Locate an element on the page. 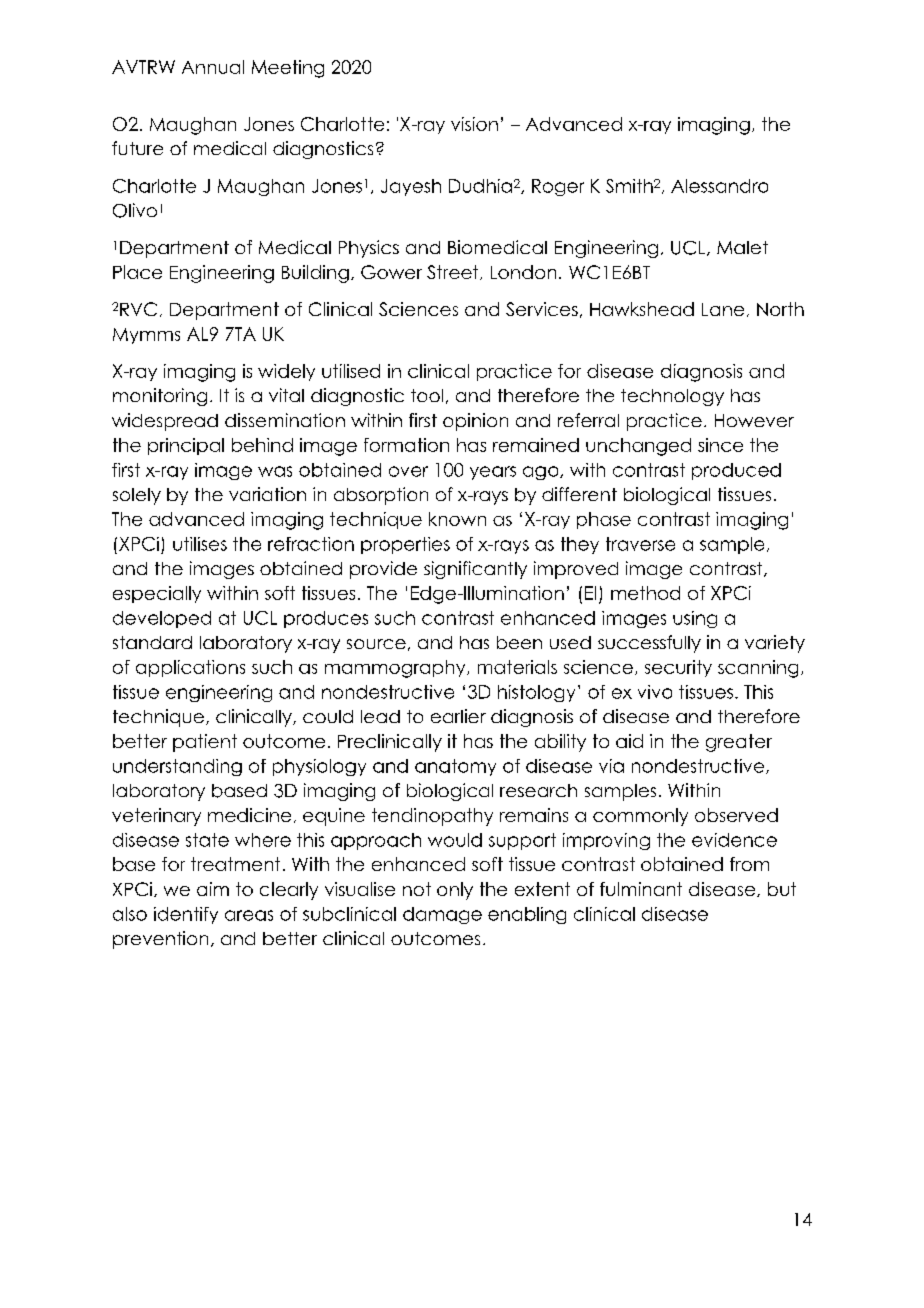 Image resolution: width=924 pixels, height=1308 pixels. known is located at coordinates (457, 519).
